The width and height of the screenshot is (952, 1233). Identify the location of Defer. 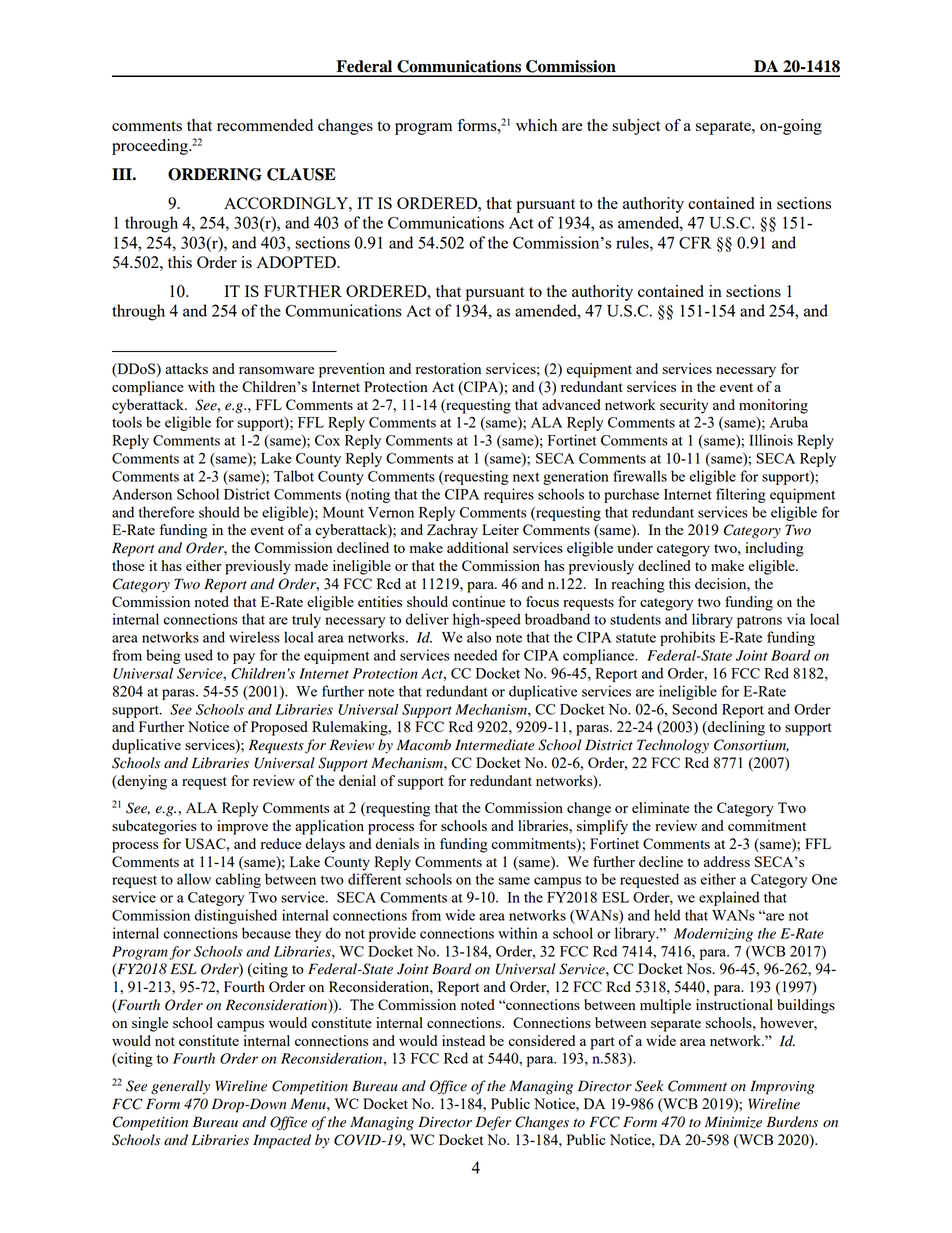
(493, 1123).
